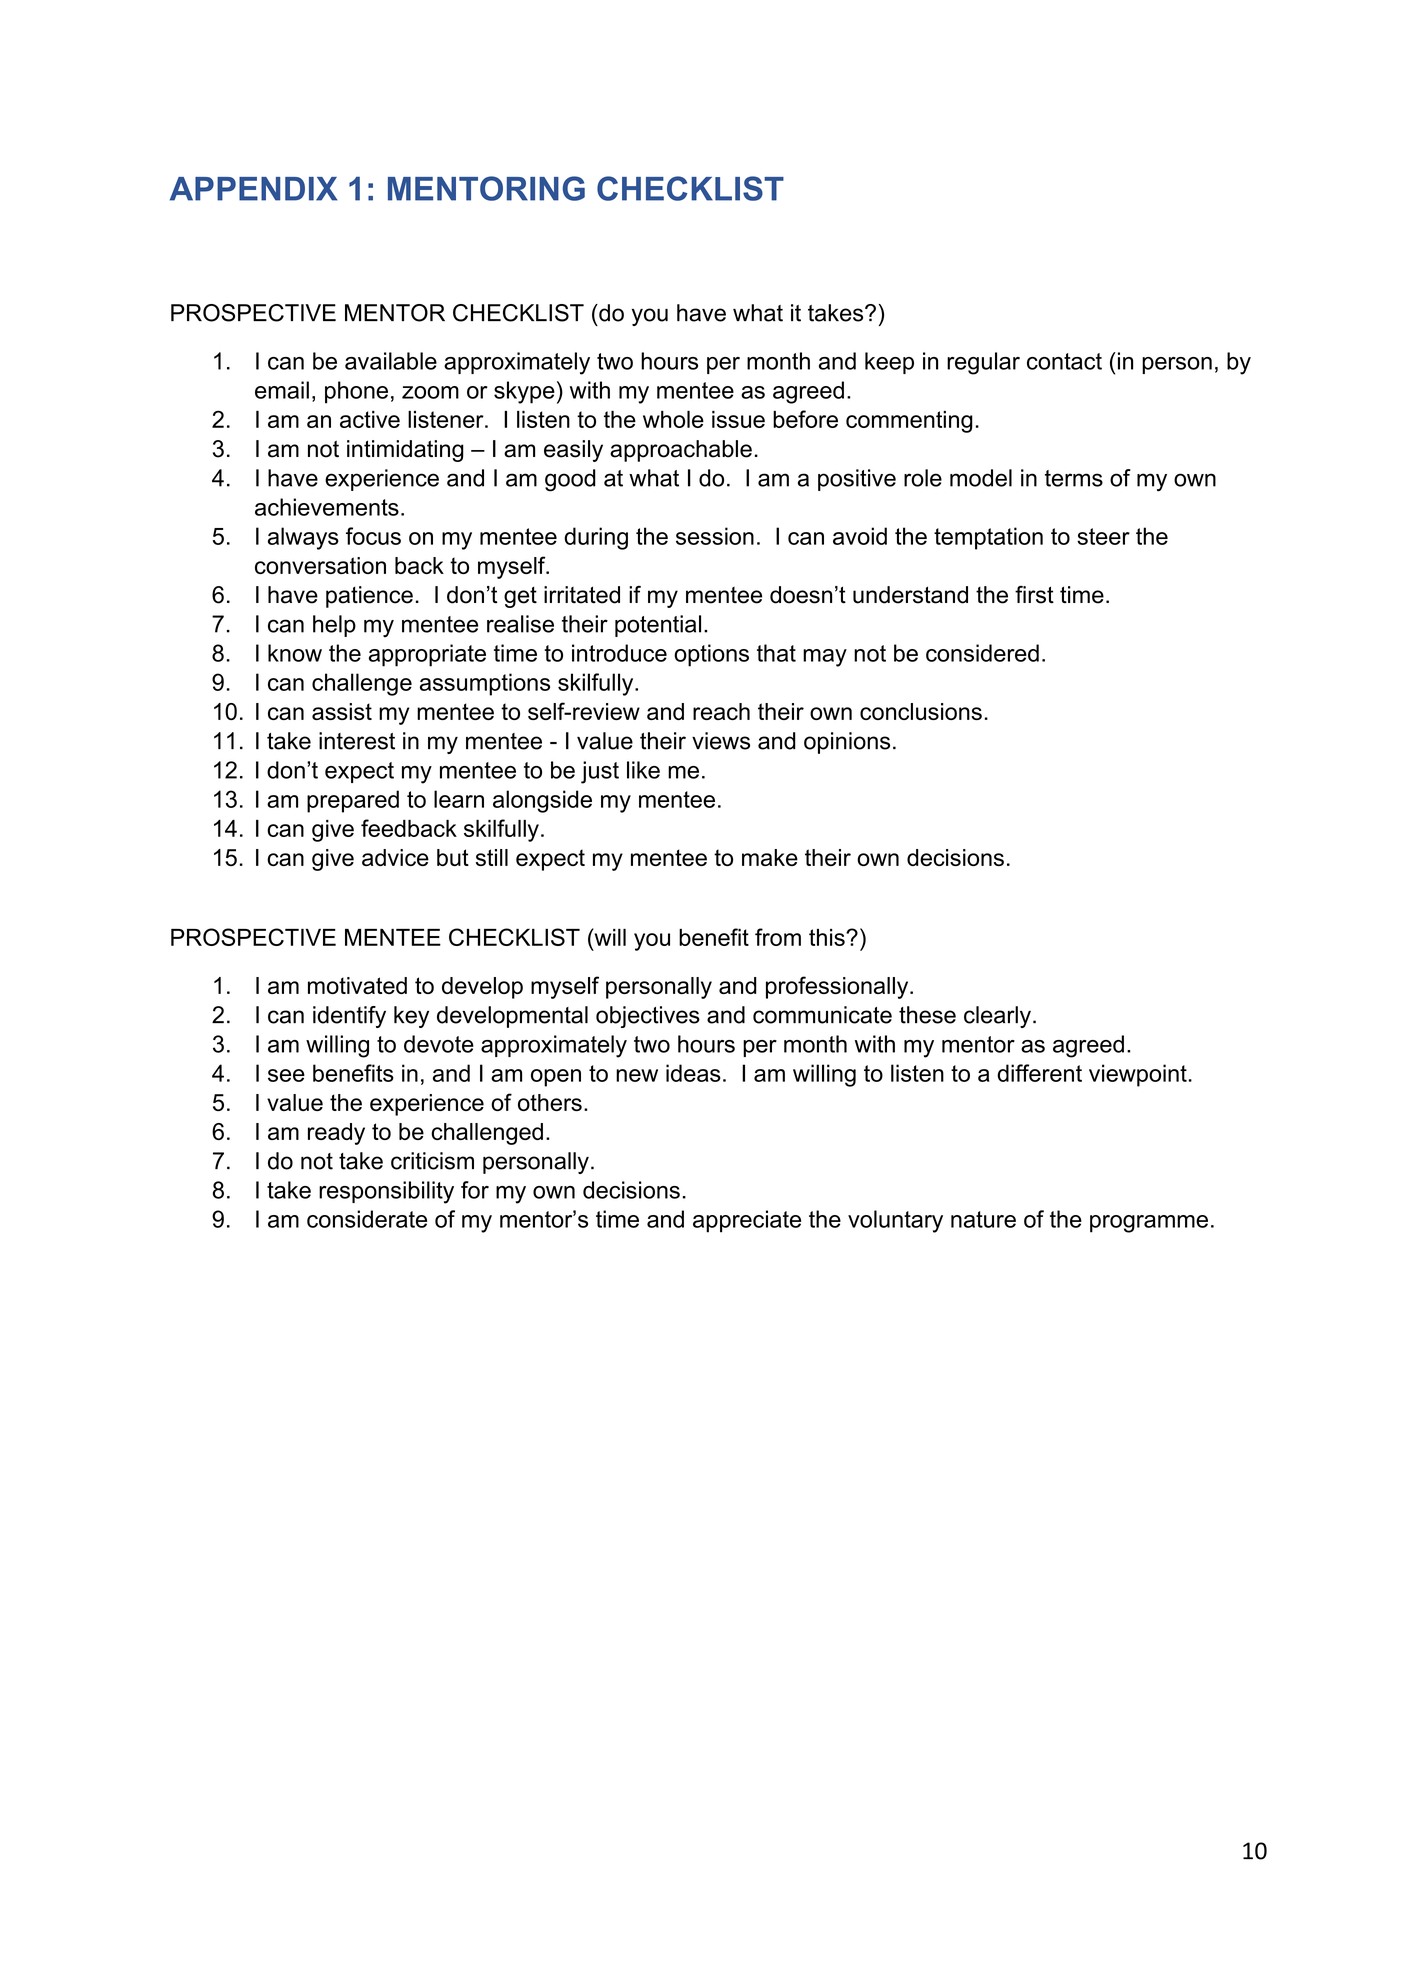 This image has width=1401, height=1981. What do you see at coordinates (988, 538) in the image?
I see `temptation` at bounding box center [988, 538].
